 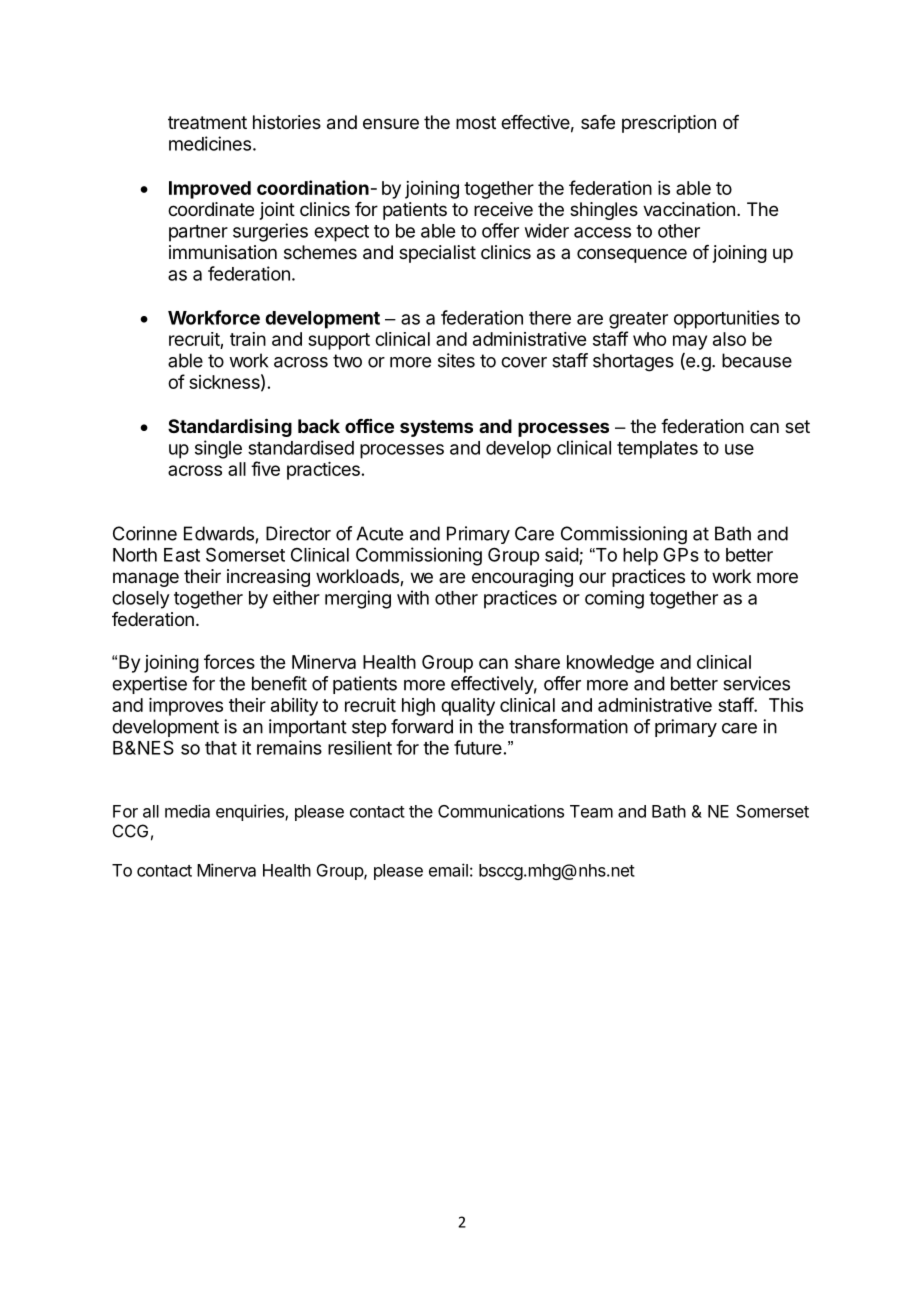 I want to click on templates, so click(x=657, y=450).
